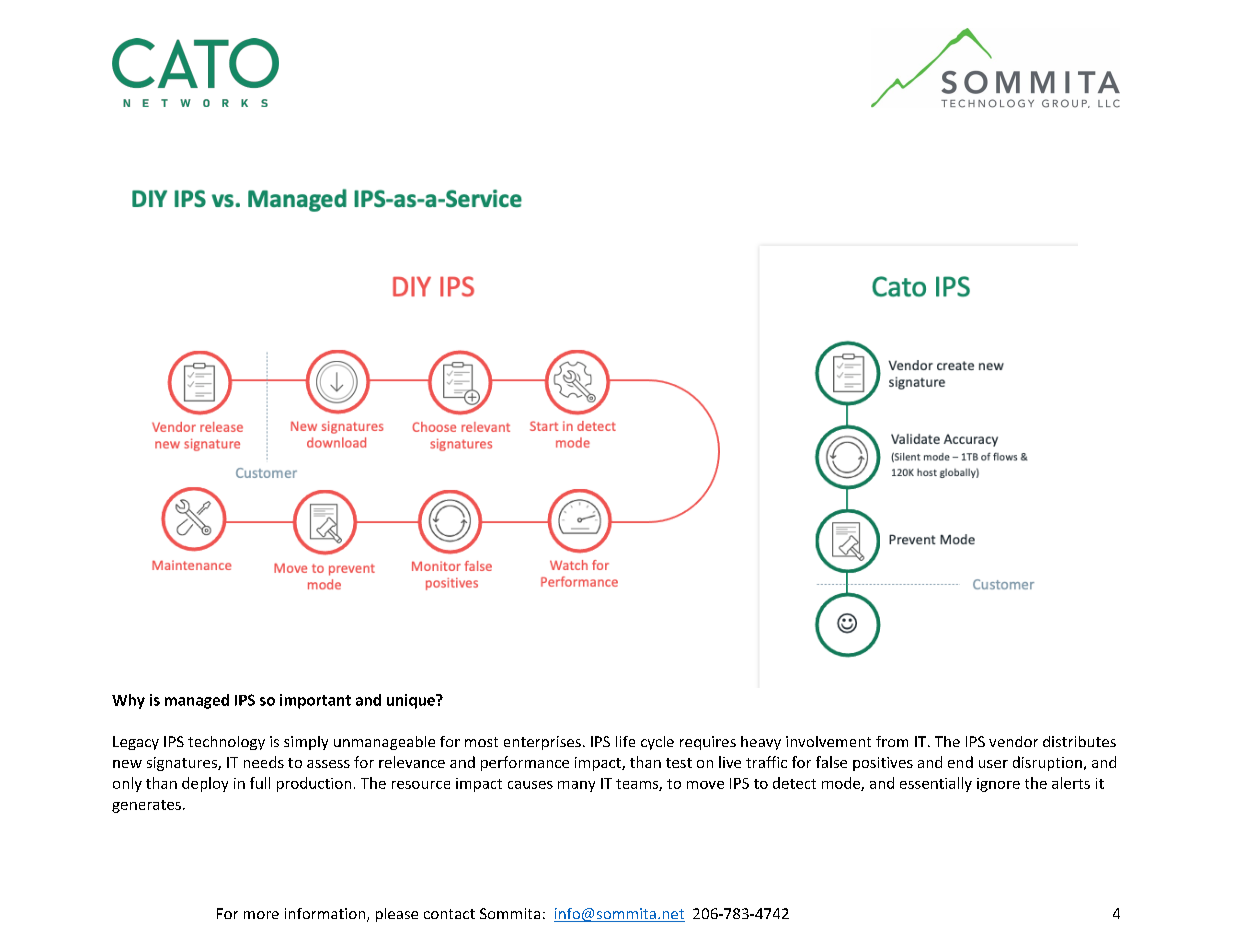  I want to click on more, so click(261, 915).
